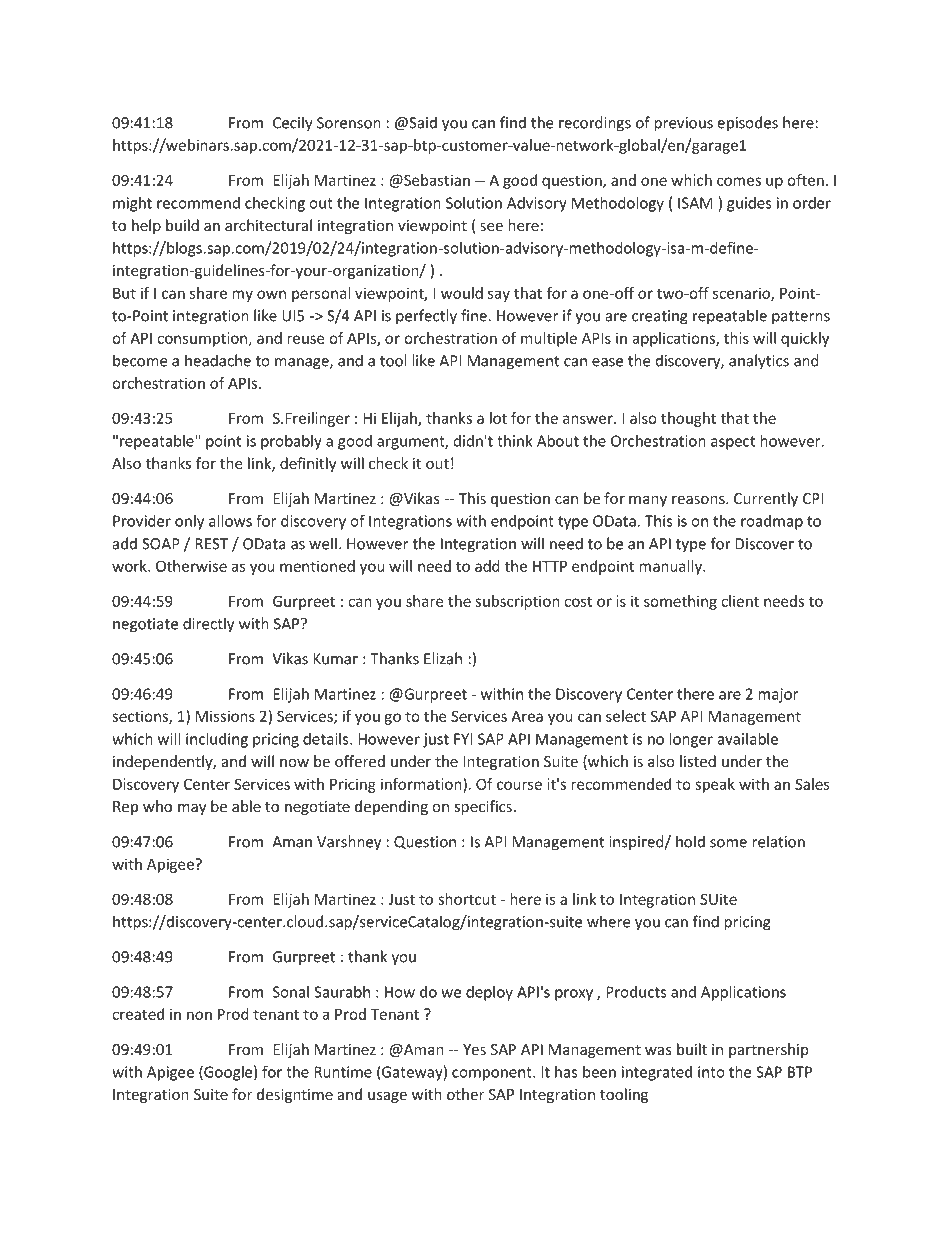 The image size is (952, 1233). Describe the element at coordinates (711, 1072) in the document. I see `into` at that location.
